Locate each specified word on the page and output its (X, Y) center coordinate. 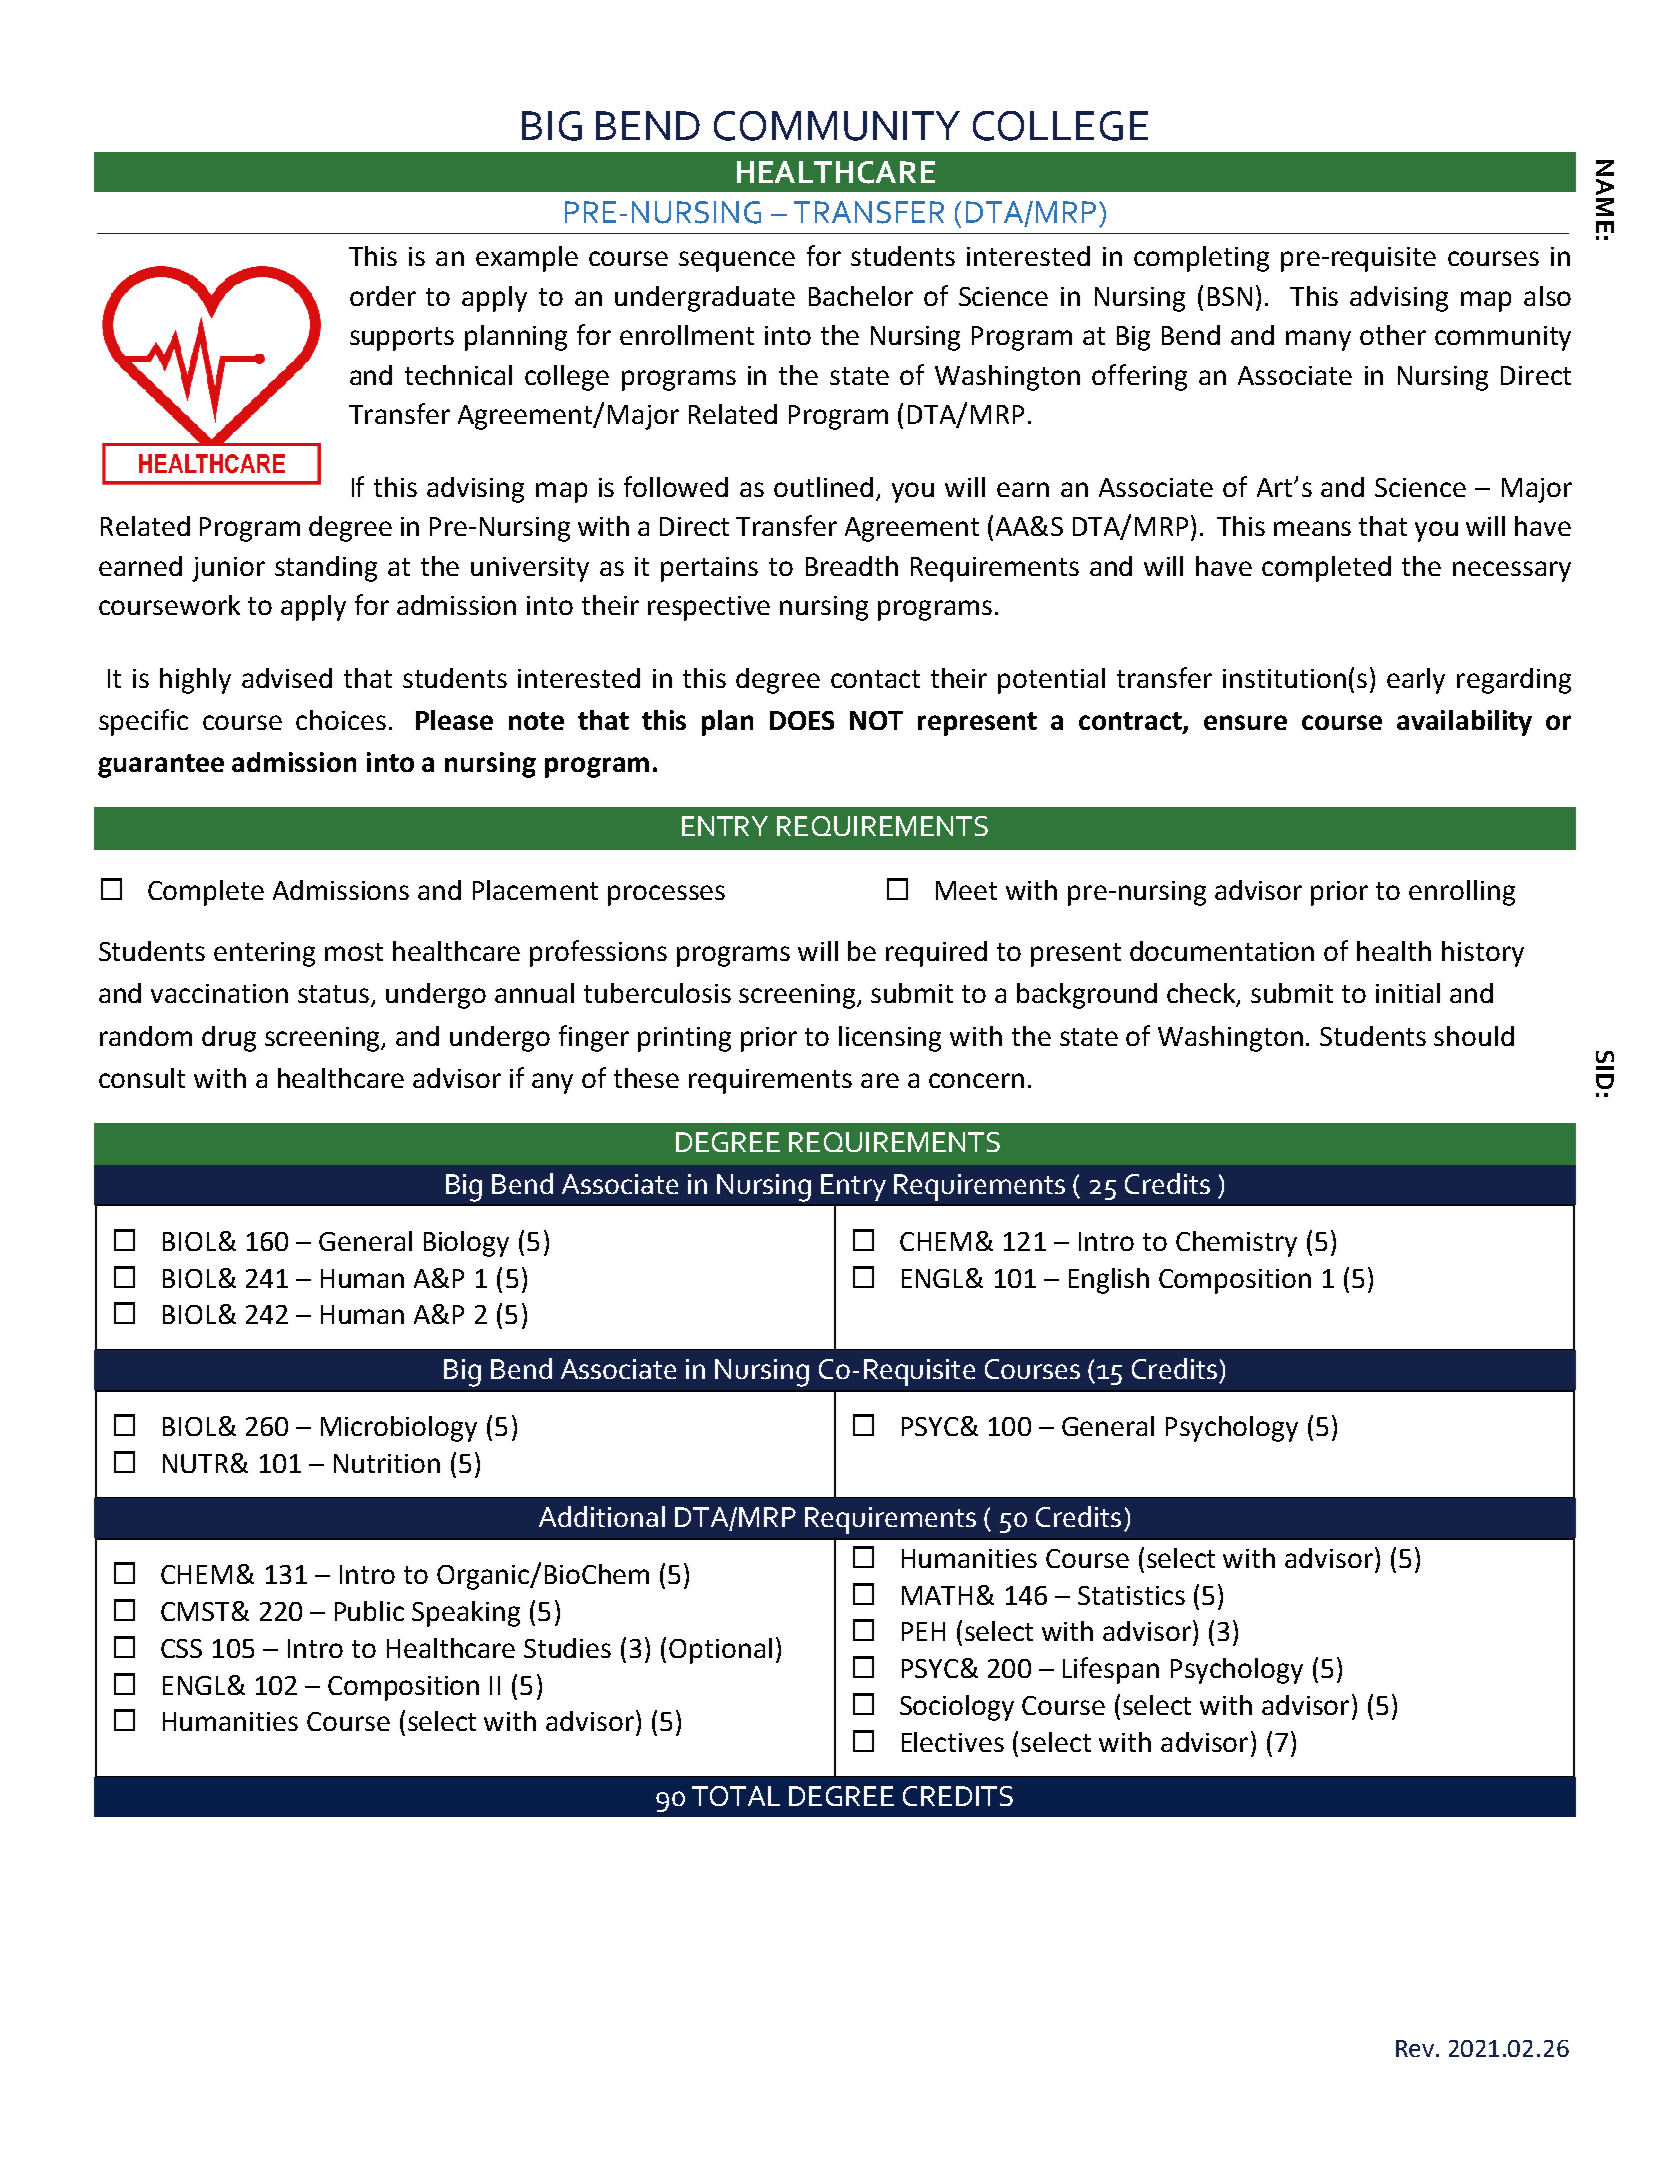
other (1393, 335)
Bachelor (861, 296)
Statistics (1131, 1595)
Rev (1415, 2048)
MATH (937, 1595)
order (383, 296)
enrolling (1462, 893)
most (354, 952)
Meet (966, 890)
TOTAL (736, 1796)
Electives (953, 1742)
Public (369, 1611)
